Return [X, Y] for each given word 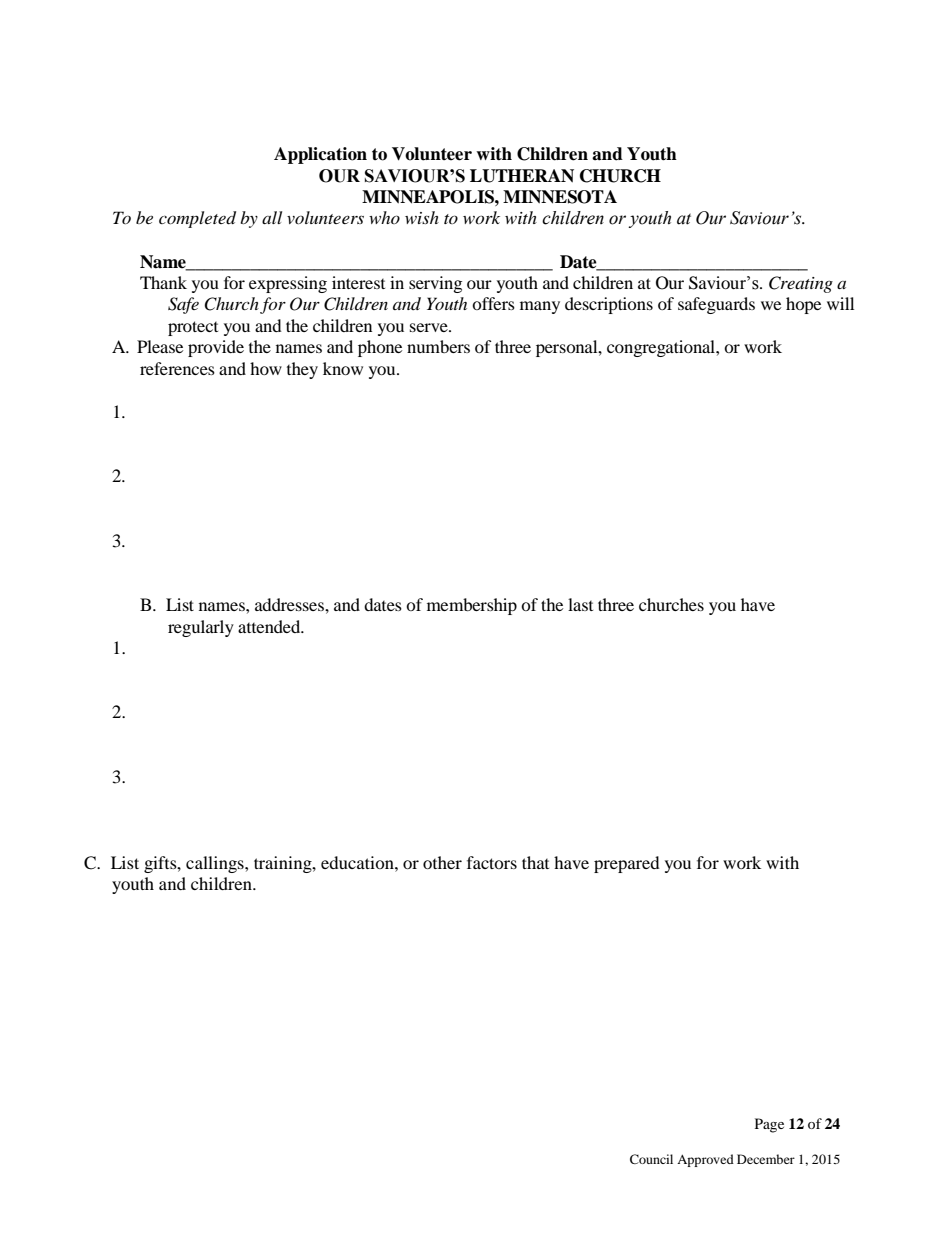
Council [651, 1159]
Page [769, 1125]
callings [216, 864]
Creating [801, 284]
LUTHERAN [522, 176]
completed [197, 219]
